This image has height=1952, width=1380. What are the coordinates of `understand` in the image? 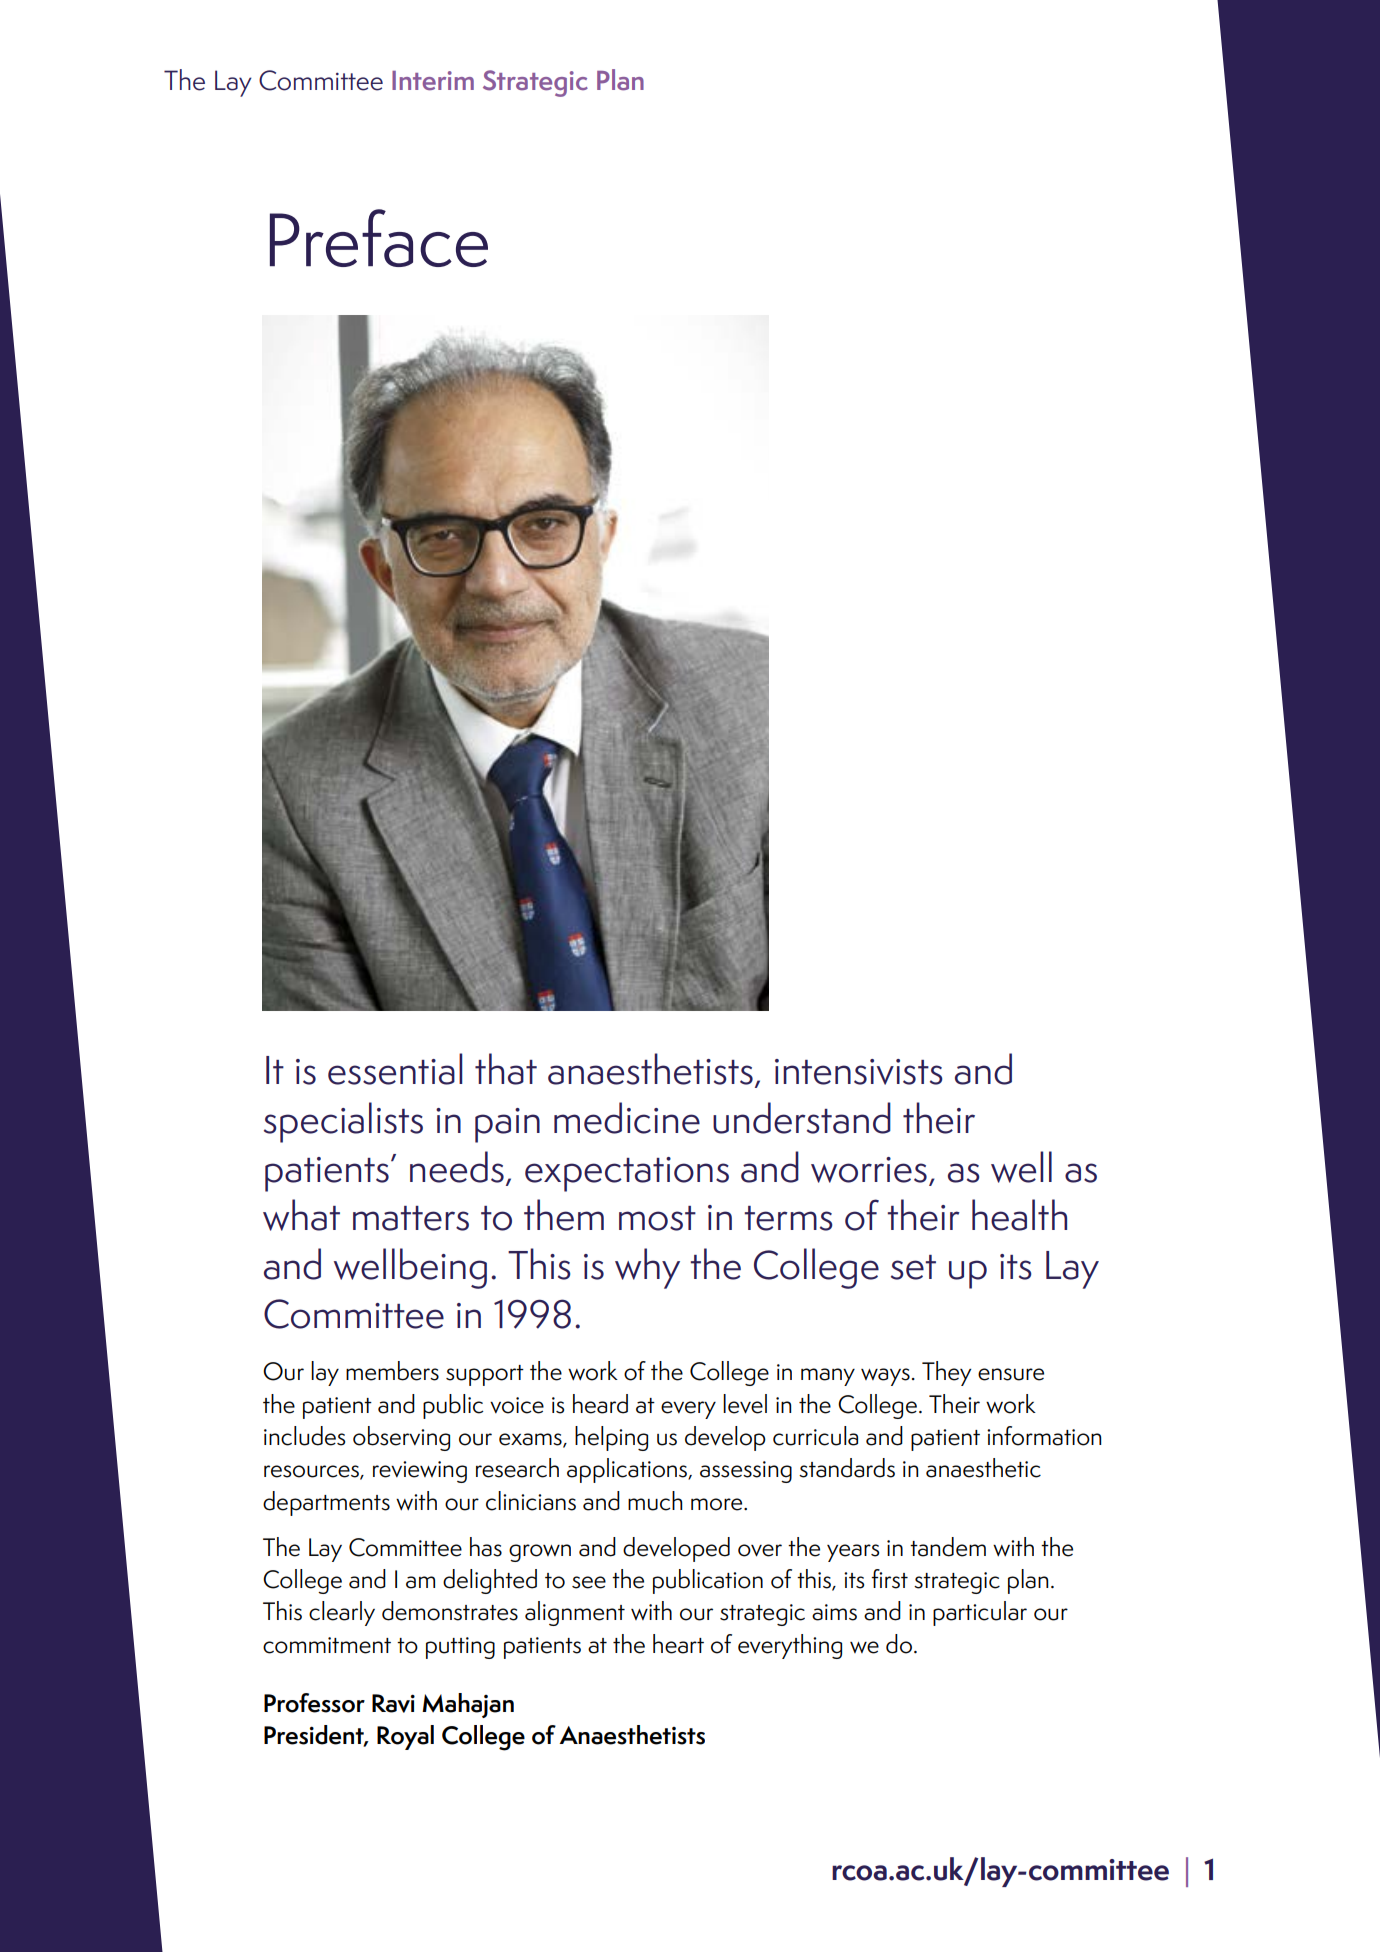 It's located at (802, 1118).
